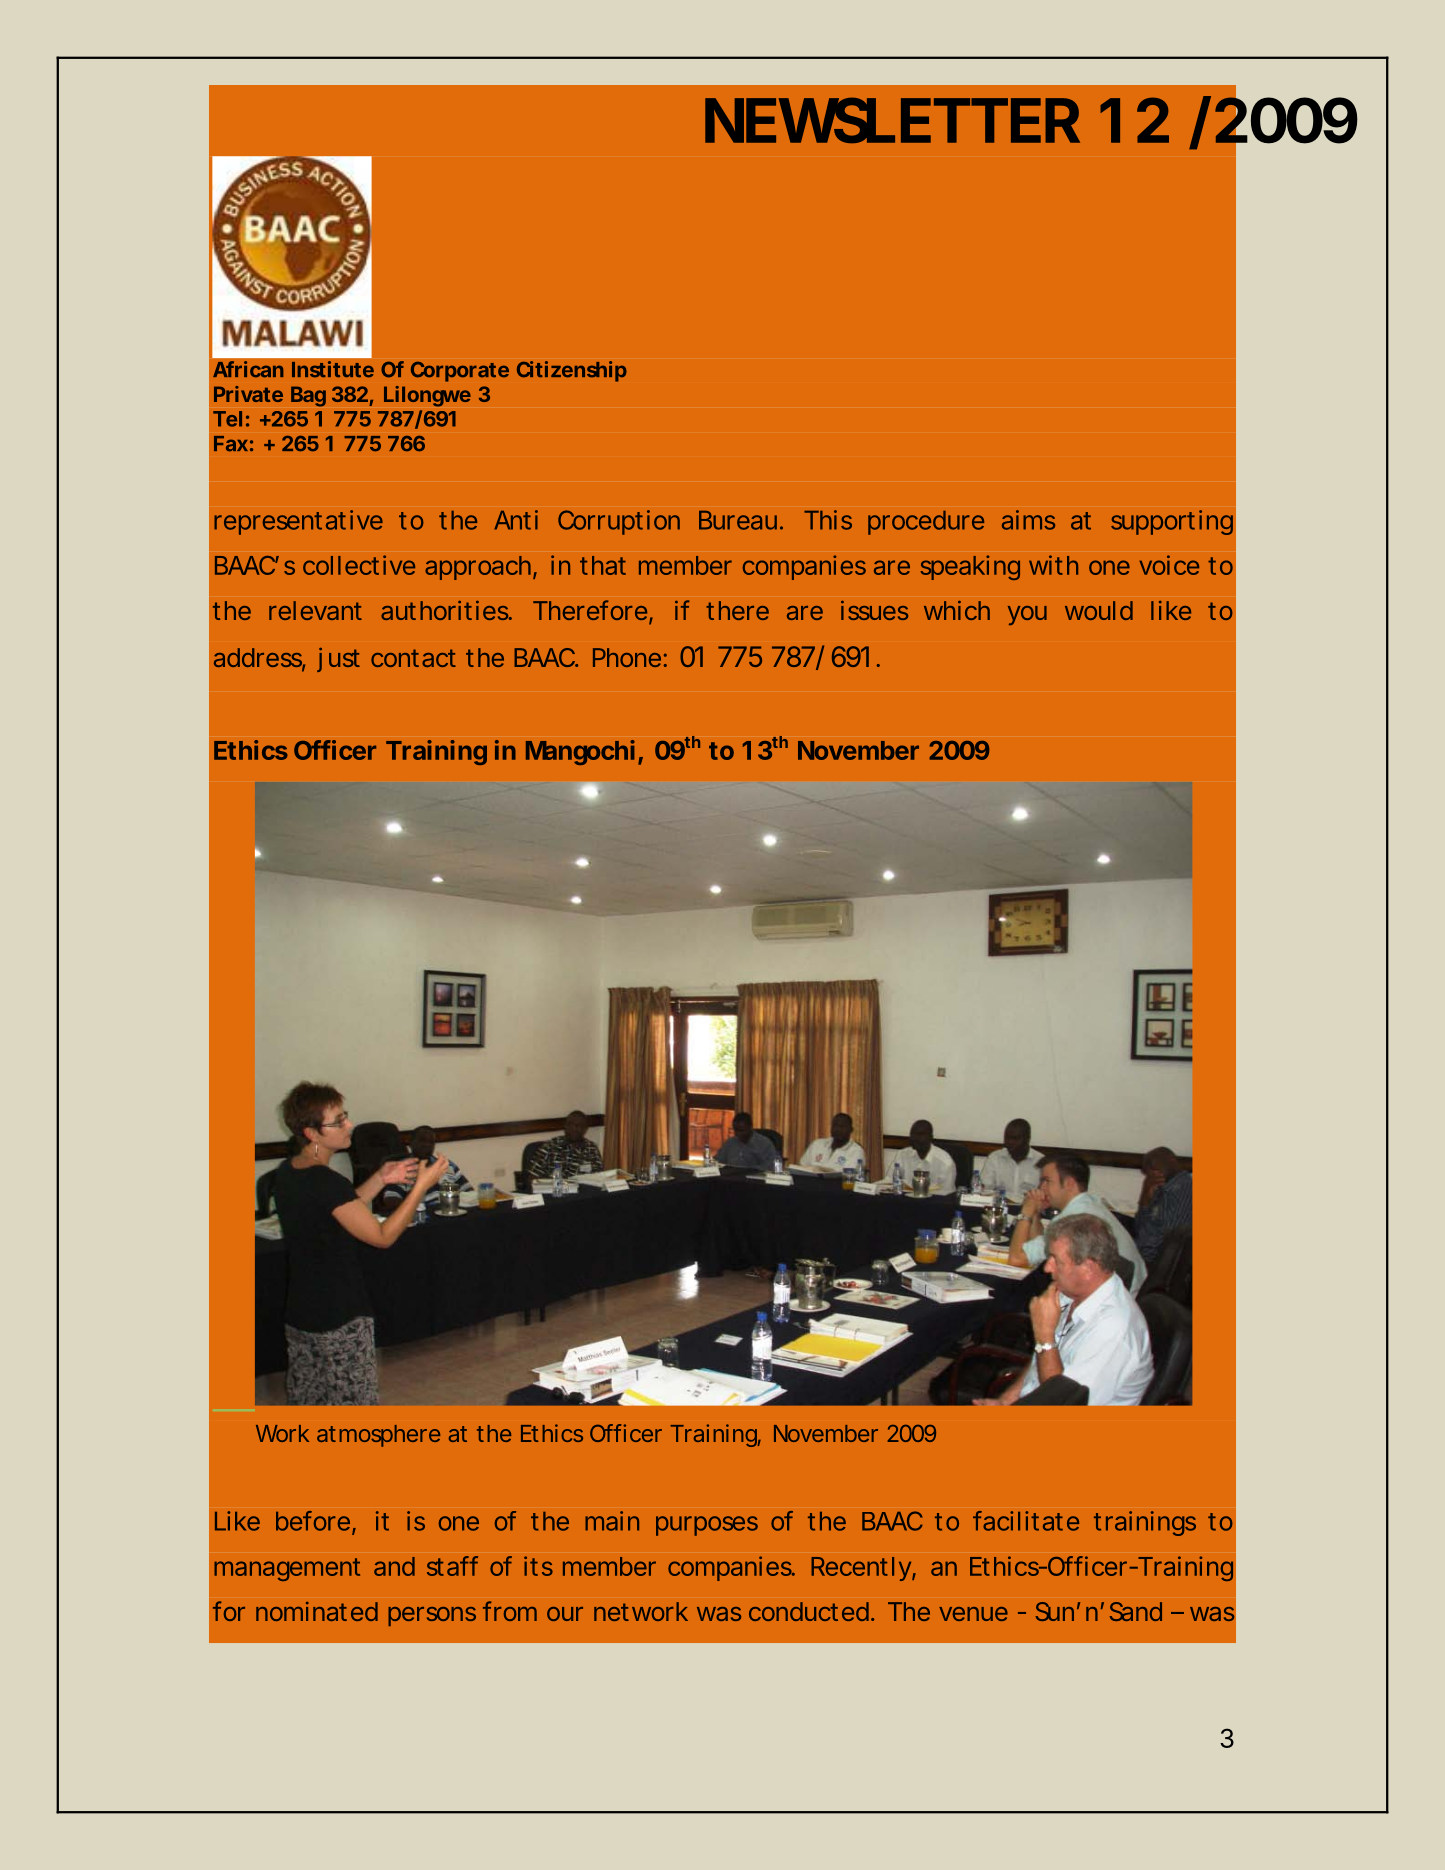  Describe the element at coordinates (1053, 565) in the document. I see `with` at that location.
